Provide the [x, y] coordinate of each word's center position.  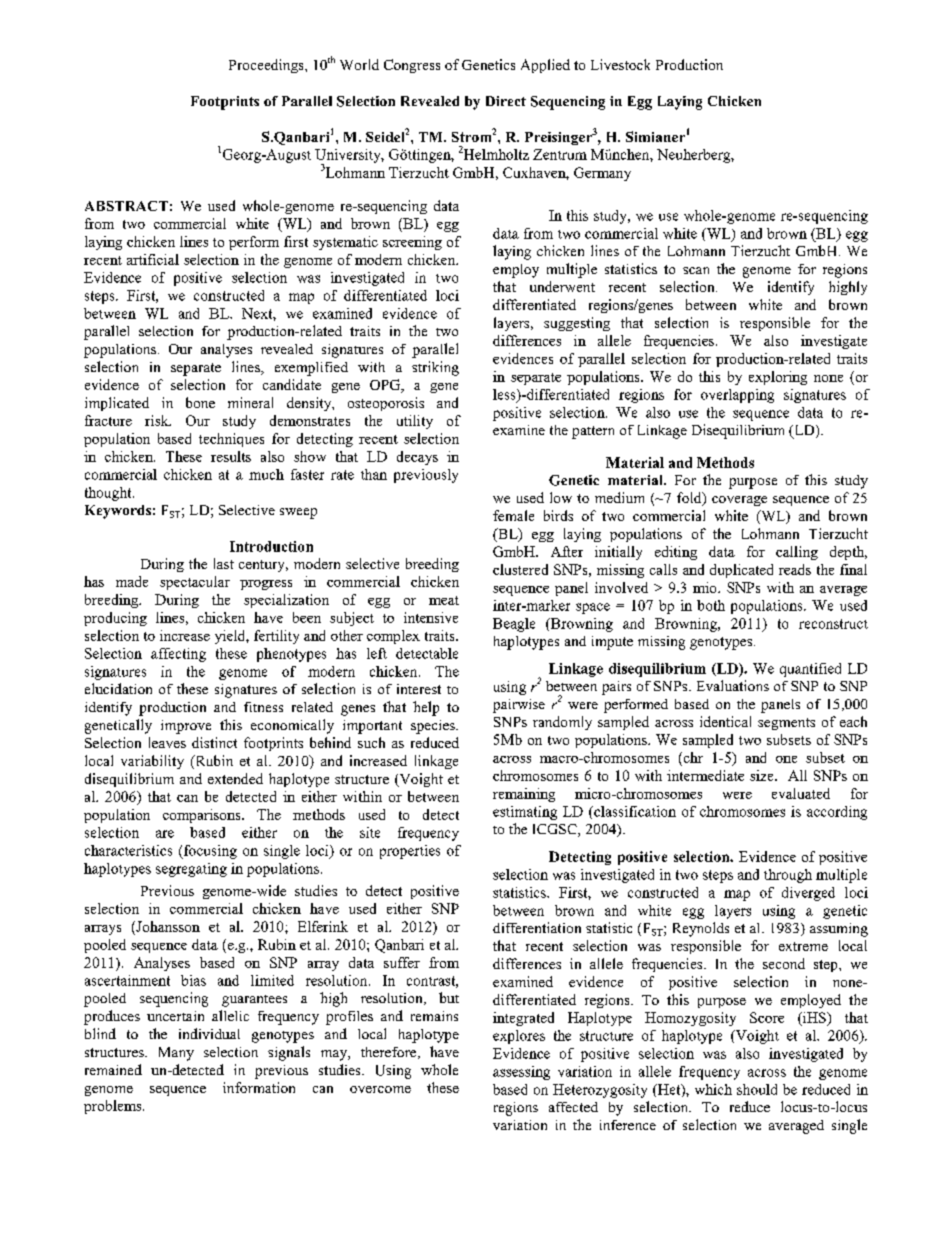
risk [158, 420]
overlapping [737, 396]
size [763, 775]
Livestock [620, 64]
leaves [167, 742]
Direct [506, 101]
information [259, 1087]
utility [415, 422]
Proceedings [267, 66]
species [434, 727]
